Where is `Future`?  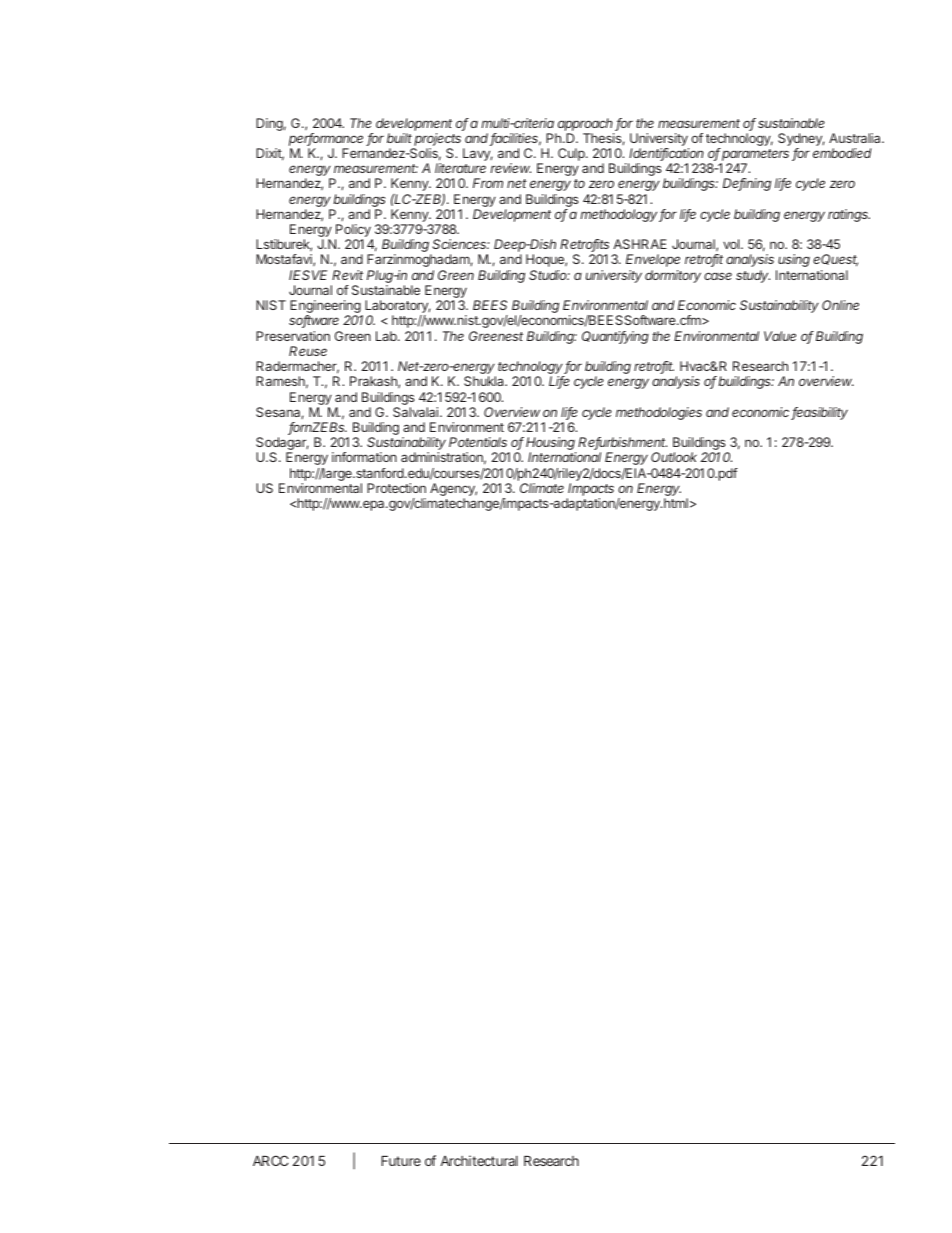 Future is located at coordinates (401, 1161).
